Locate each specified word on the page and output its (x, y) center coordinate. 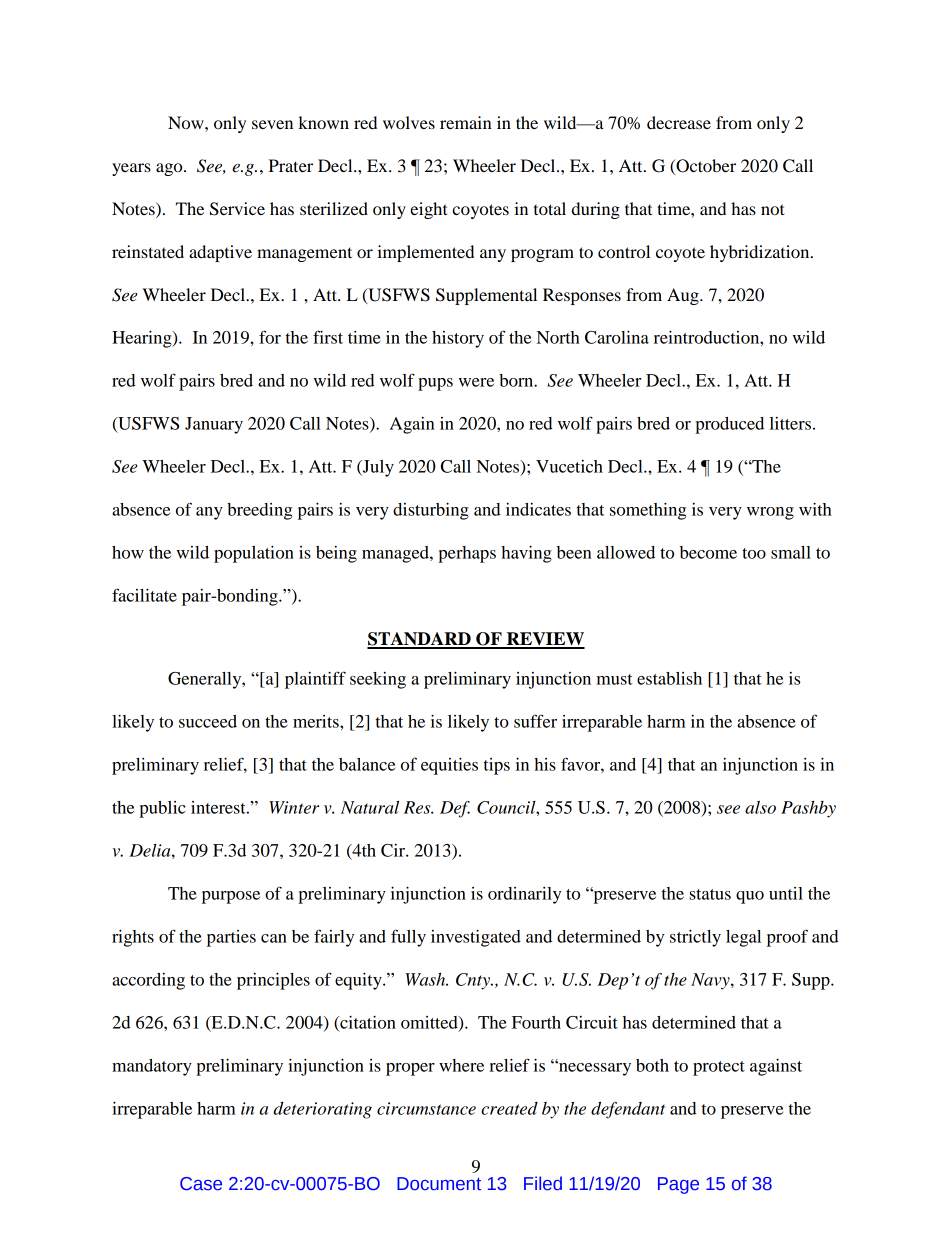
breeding (259, 511)
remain (466, 122)
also (760, 807)
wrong (770, 513)
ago (170, 169)
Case (201, 1184)
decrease (679, 122)
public (162, 809)
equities (449, 766)
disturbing (431, 511)
